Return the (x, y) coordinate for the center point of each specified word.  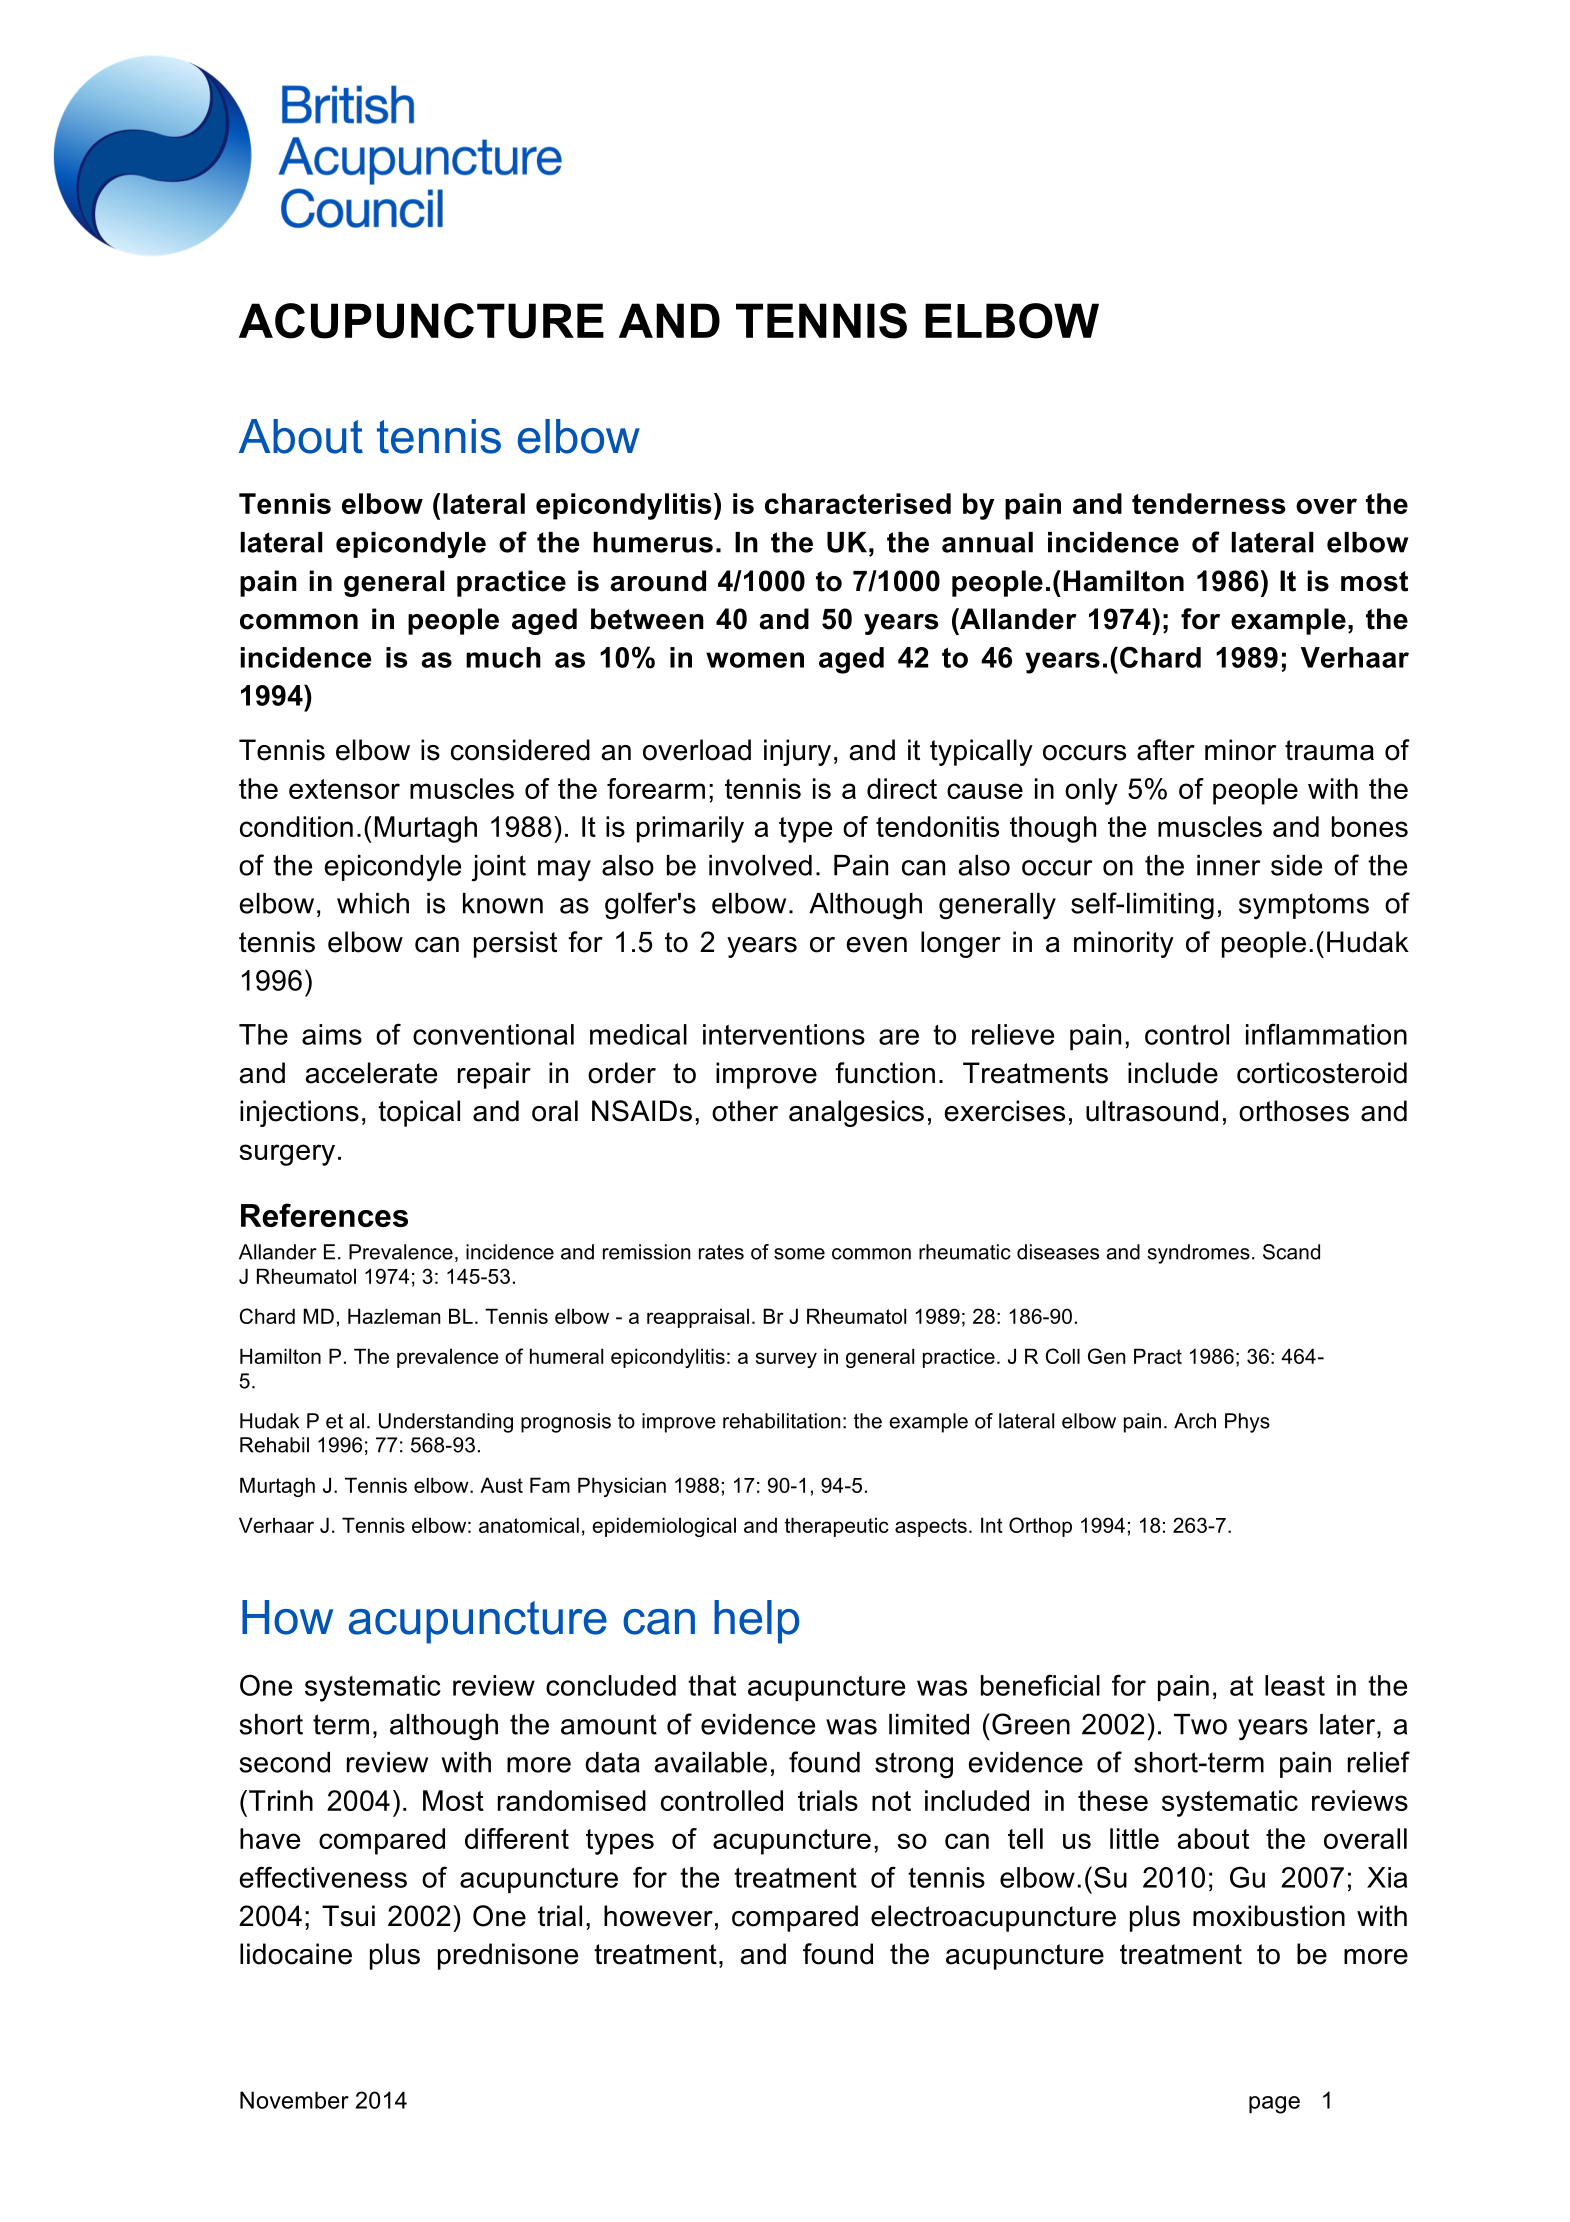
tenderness (1208, 503)
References (324, 1215)
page (1274, 2105)
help (756, 1622)
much (503, 657)
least (1295, 1685)
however (658, 1916)
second (284, 1762)
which (373, 903)
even (877, 945)
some (799, 1254)
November (294, 2100)
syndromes (1198, 1254)
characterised (858, 503)
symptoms (1304, 906)
